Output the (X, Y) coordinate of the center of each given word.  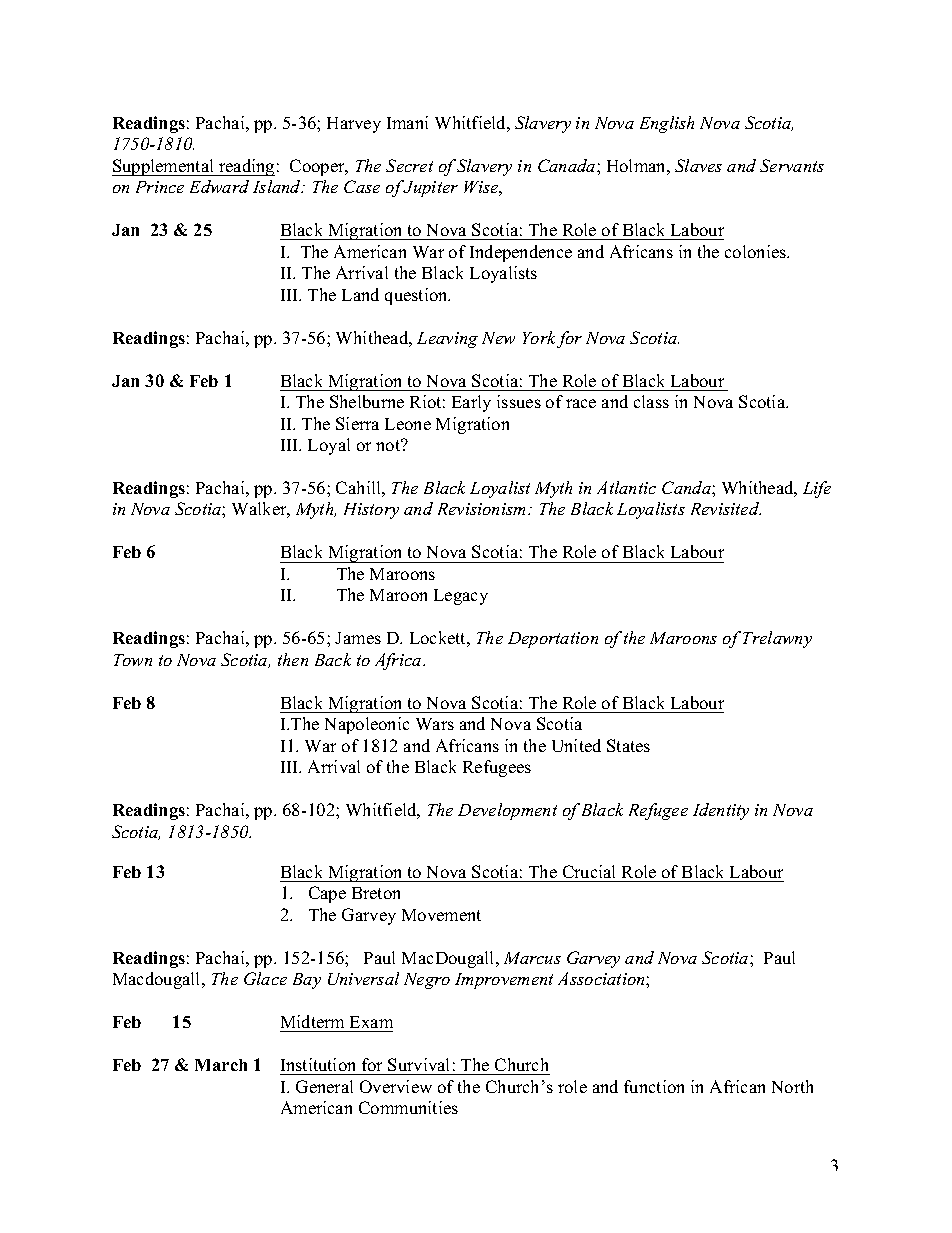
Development (507, 811)
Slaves (698, 165)
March (221, 1065)
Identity (721, 811)
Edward (219, 186)
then (293, 659)
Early (471, 403)
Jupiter (431, 189)
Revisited (726, 508)
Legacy (461, 597)
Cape (327, 894)
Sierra (357, 423)
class (651, 401)
